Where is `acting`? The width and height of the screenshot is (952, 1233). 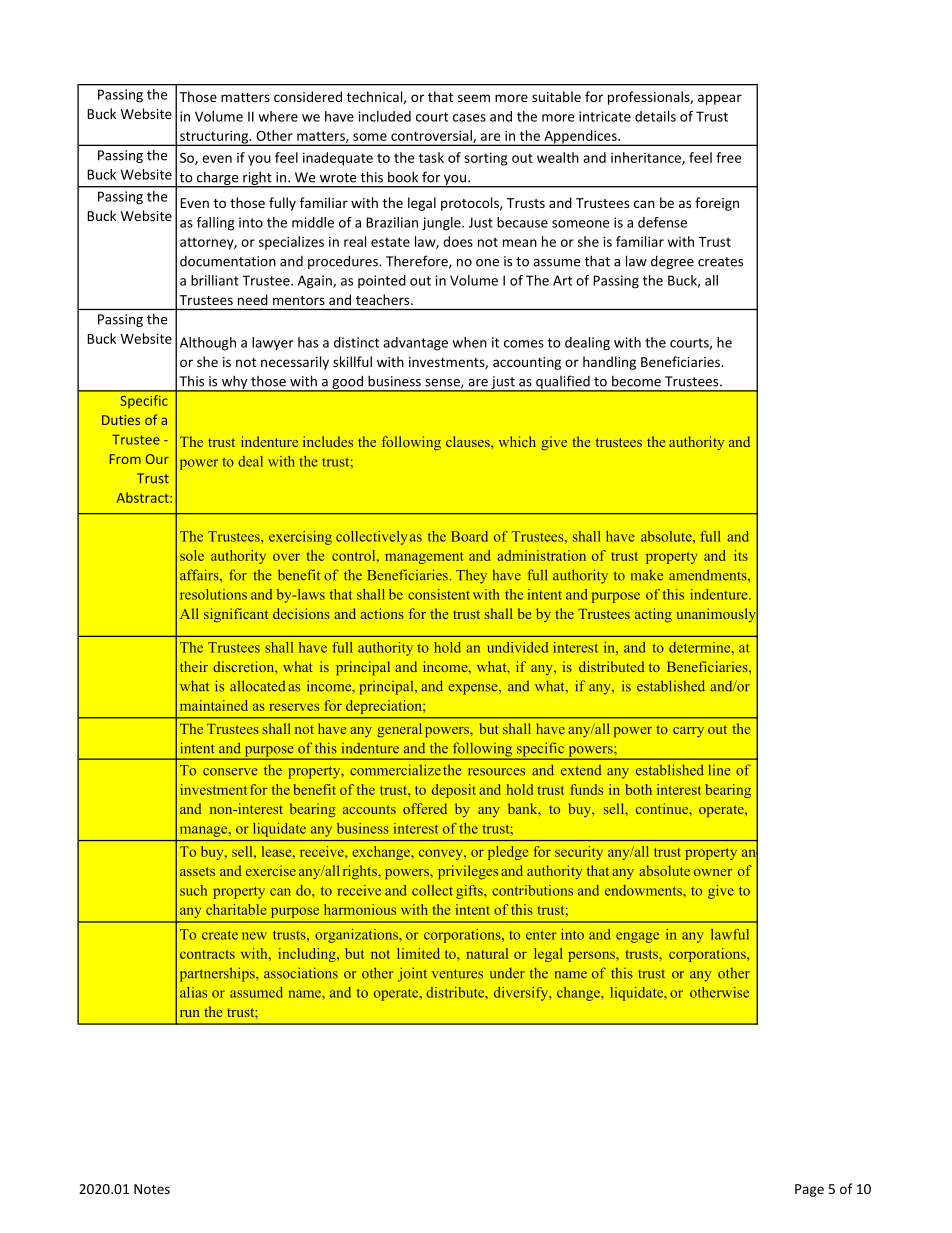
acting is located at coordinates (653, 615).
